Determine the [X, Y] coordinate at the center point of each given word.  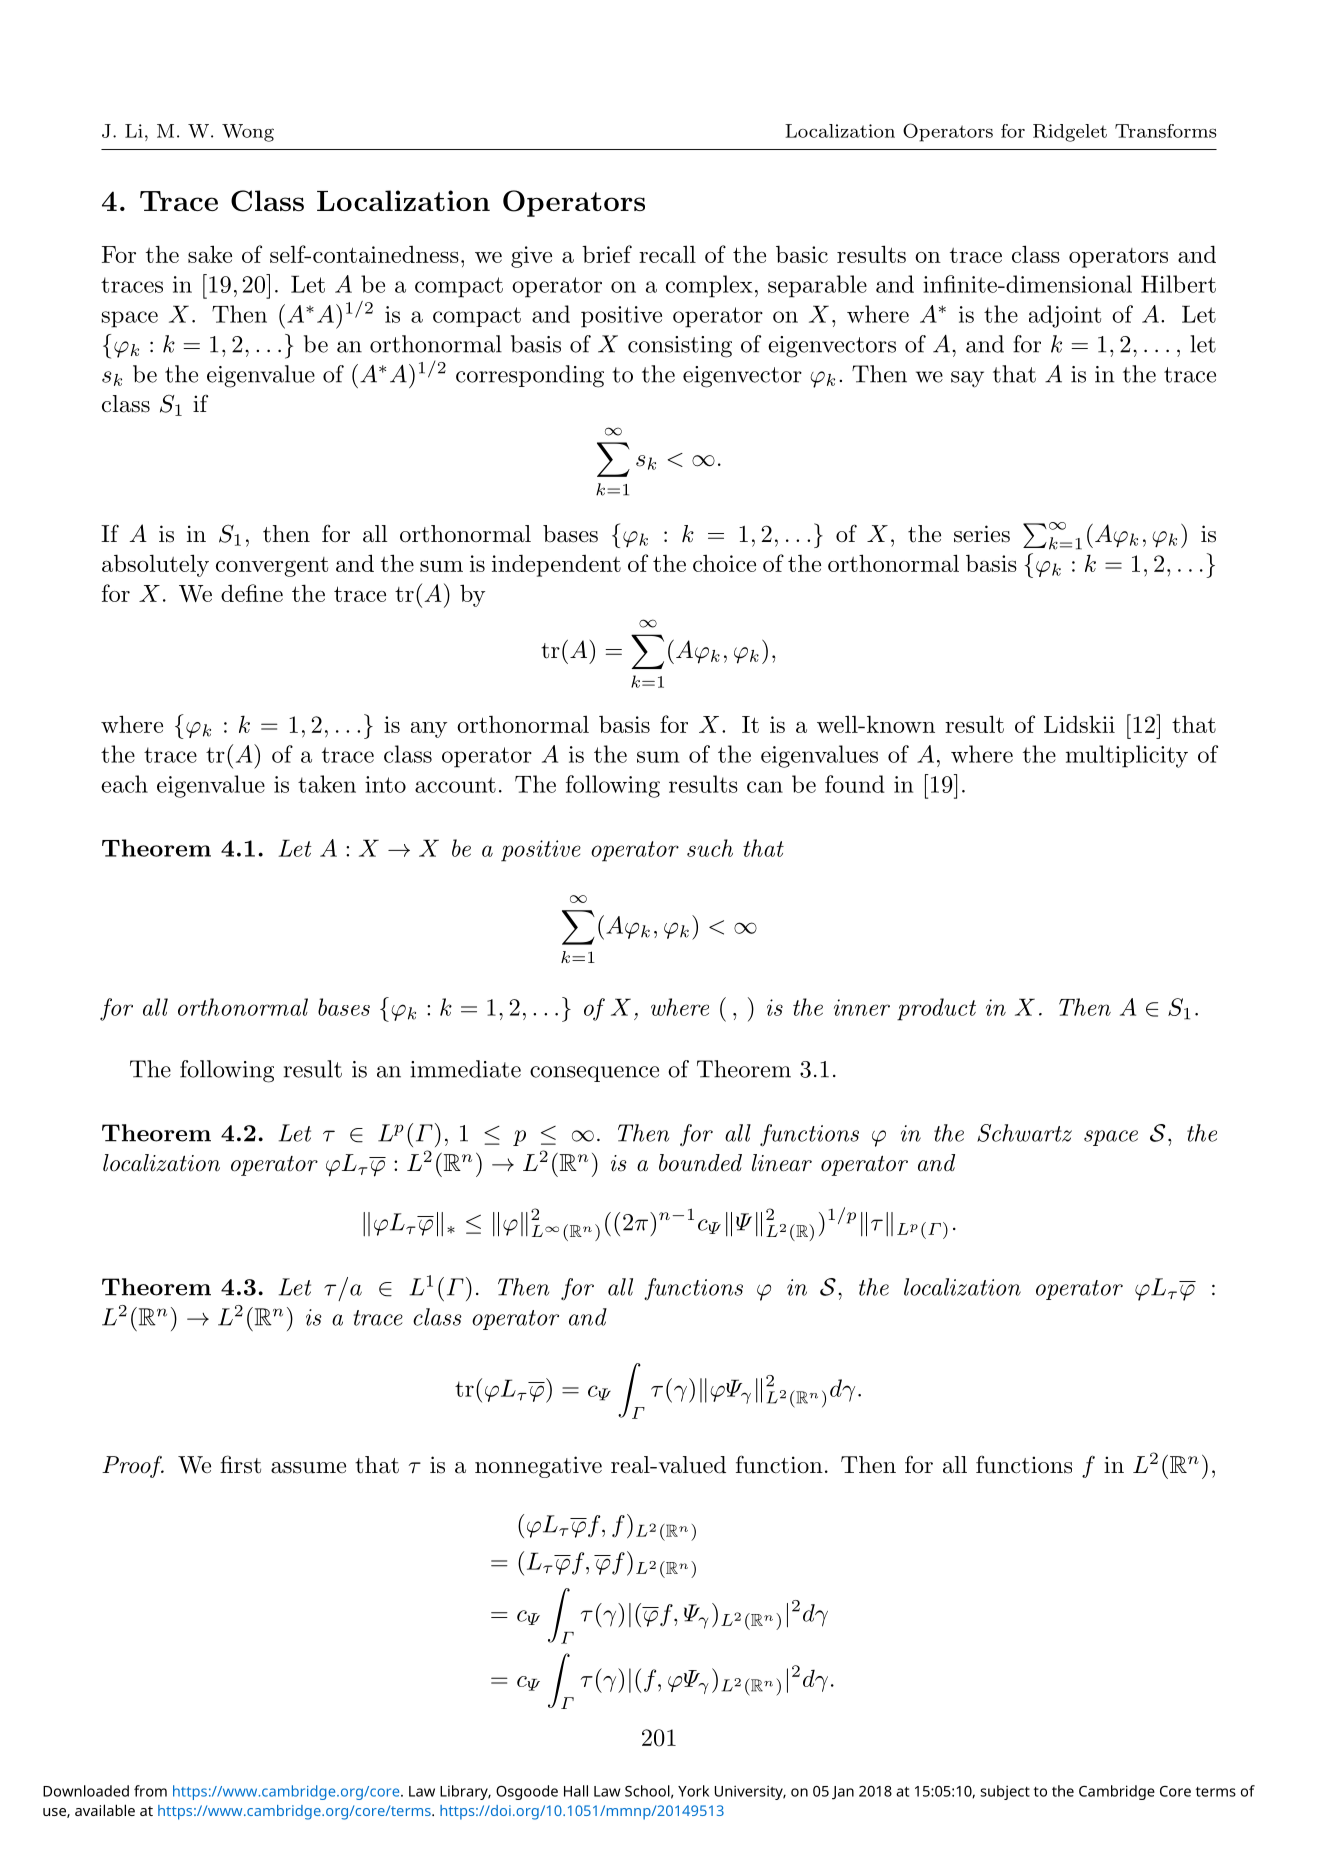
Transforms [1165, 131]
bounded [700, 1163]
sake [210, 254]
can [765, 787]
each [124, 784]
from [150, 1791]
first [240, 1464]
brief [607, 254]
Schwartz [1024, 1133]
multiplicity [1127, 756]
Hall [576, 1791]
